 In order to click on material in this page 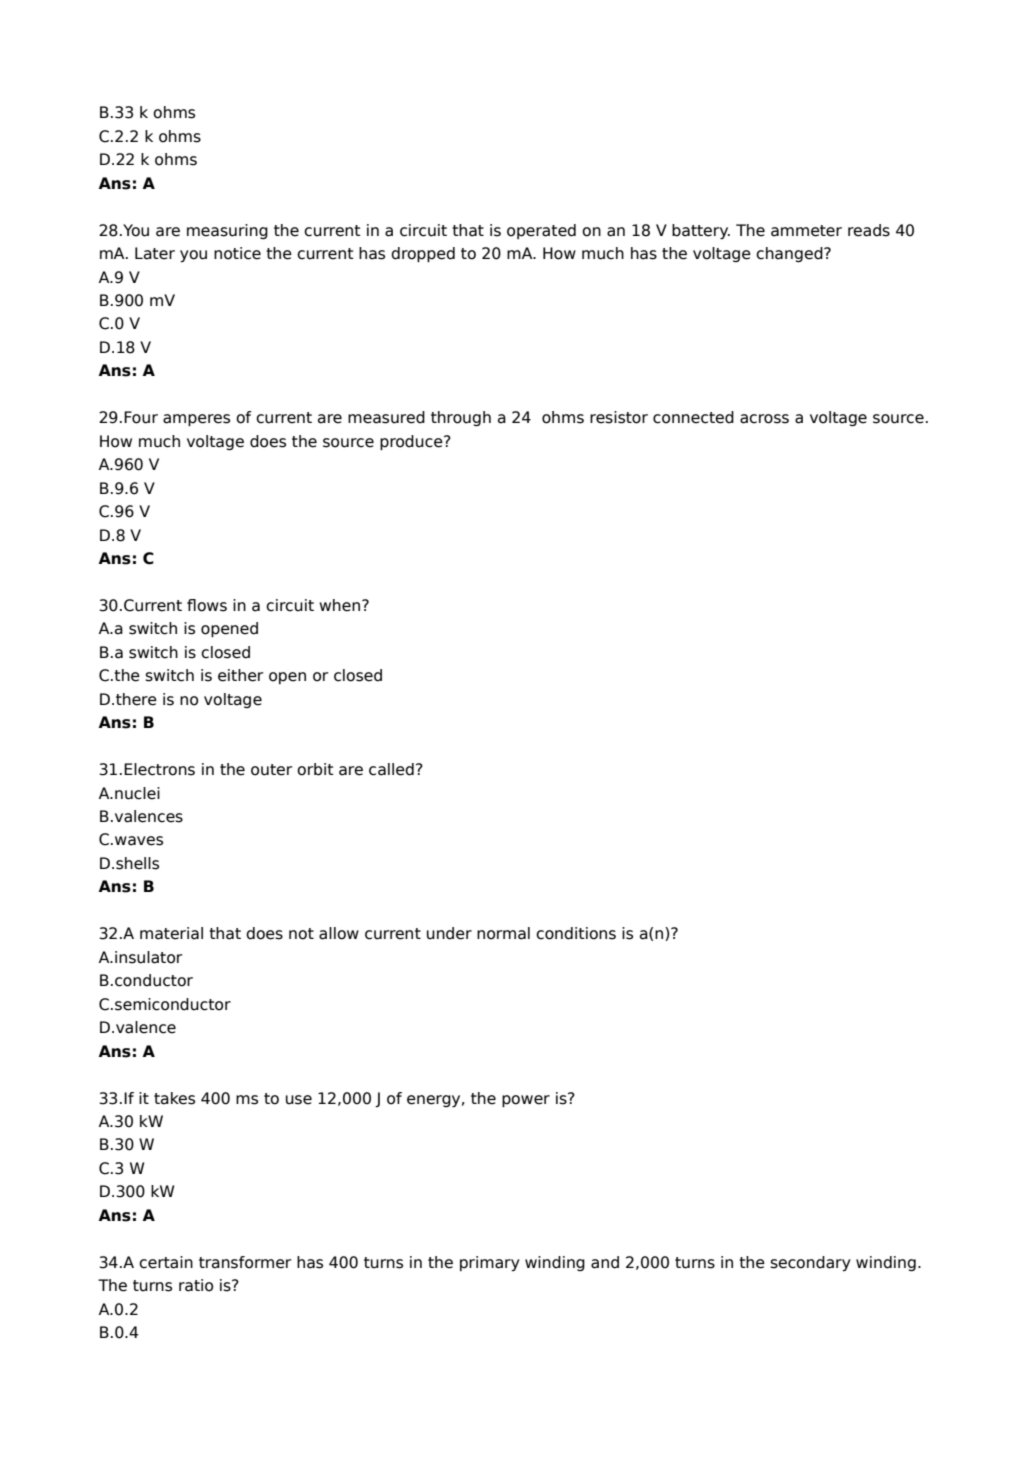, I will do `click(171, 933)`.
